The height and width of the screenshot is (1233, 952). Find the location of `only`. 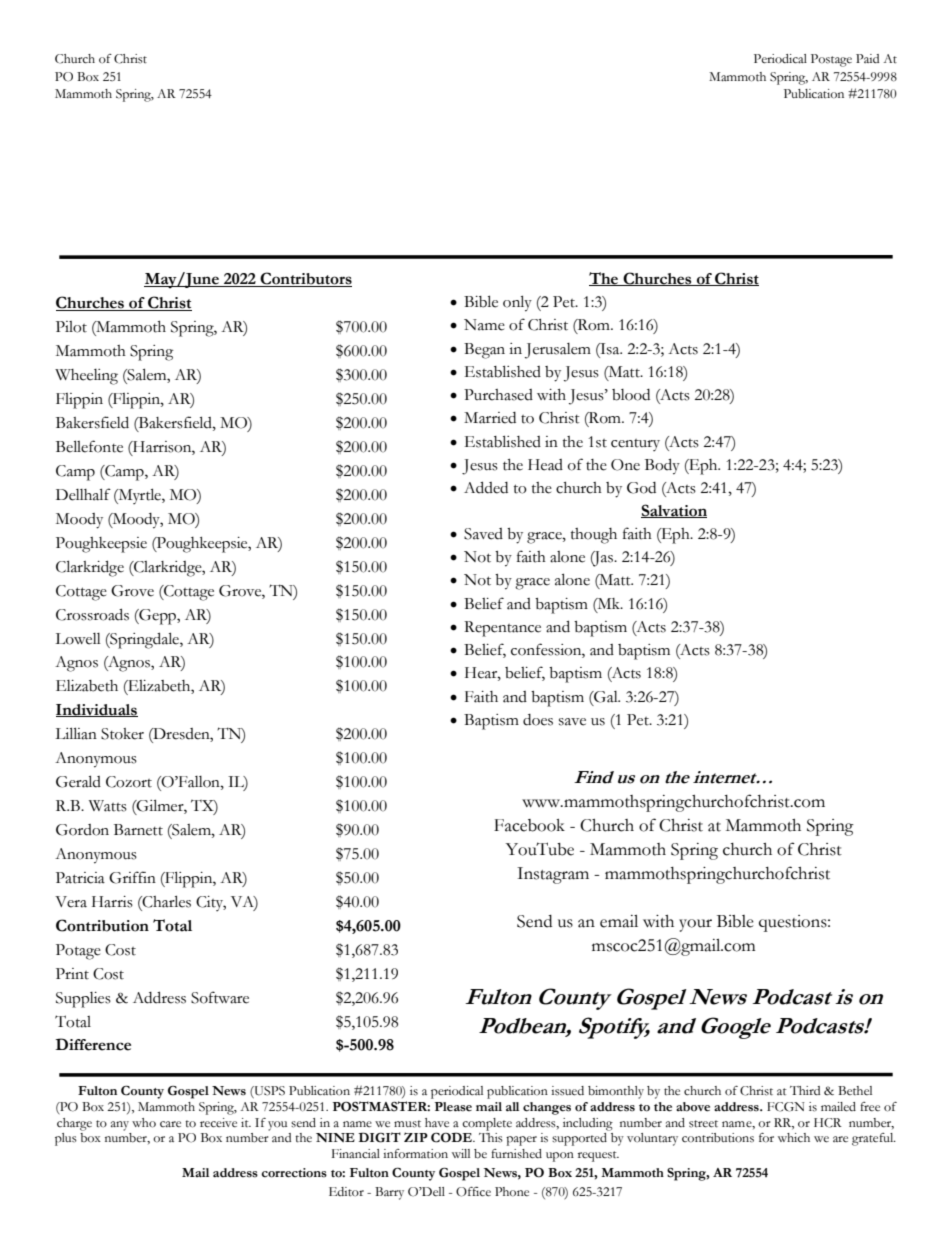

only is located at coordinates (517, 303).
